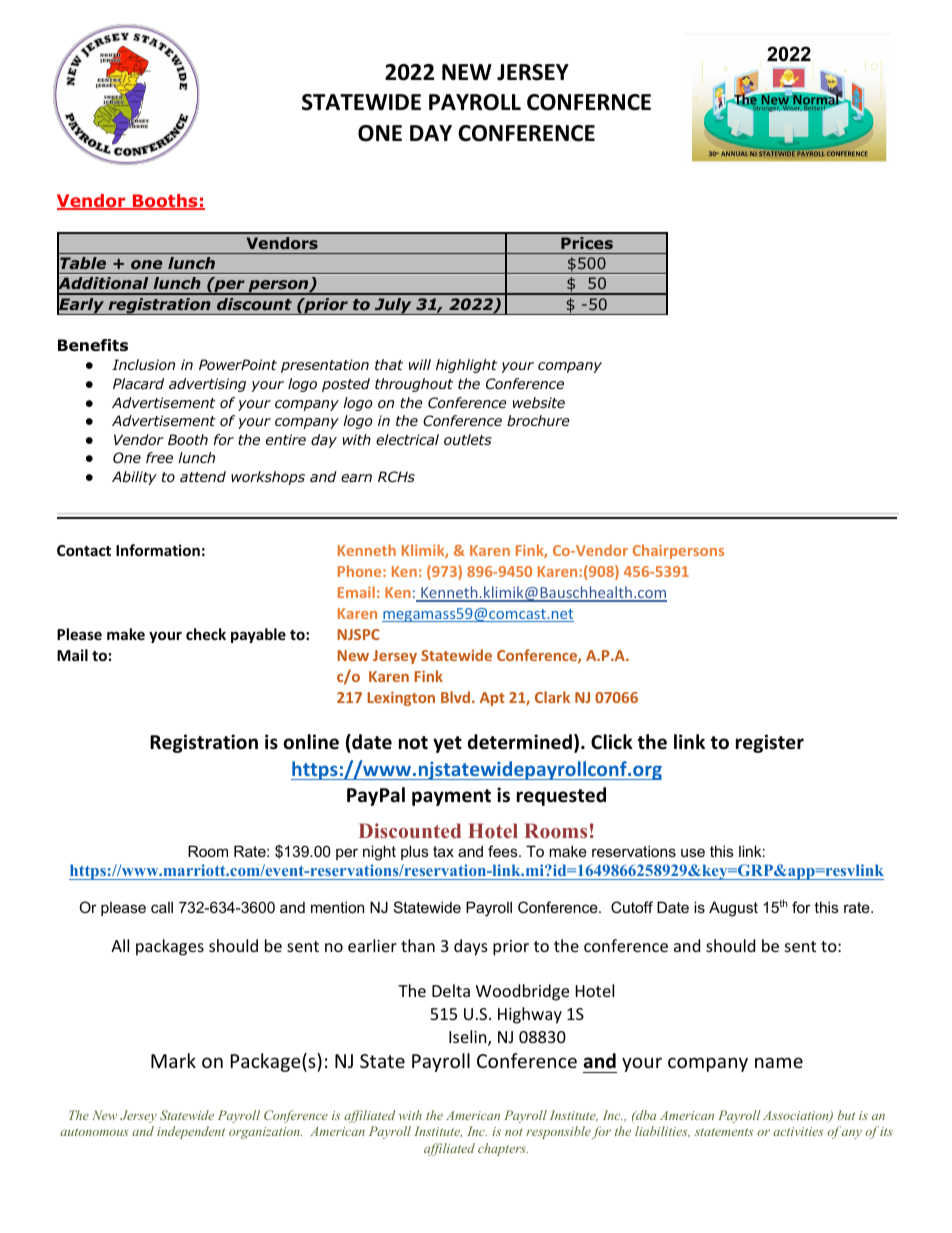 The width and height of the page is (952, 1233). Describe the element at coordinates (770, 743) in the page. I see `register` at that location.
